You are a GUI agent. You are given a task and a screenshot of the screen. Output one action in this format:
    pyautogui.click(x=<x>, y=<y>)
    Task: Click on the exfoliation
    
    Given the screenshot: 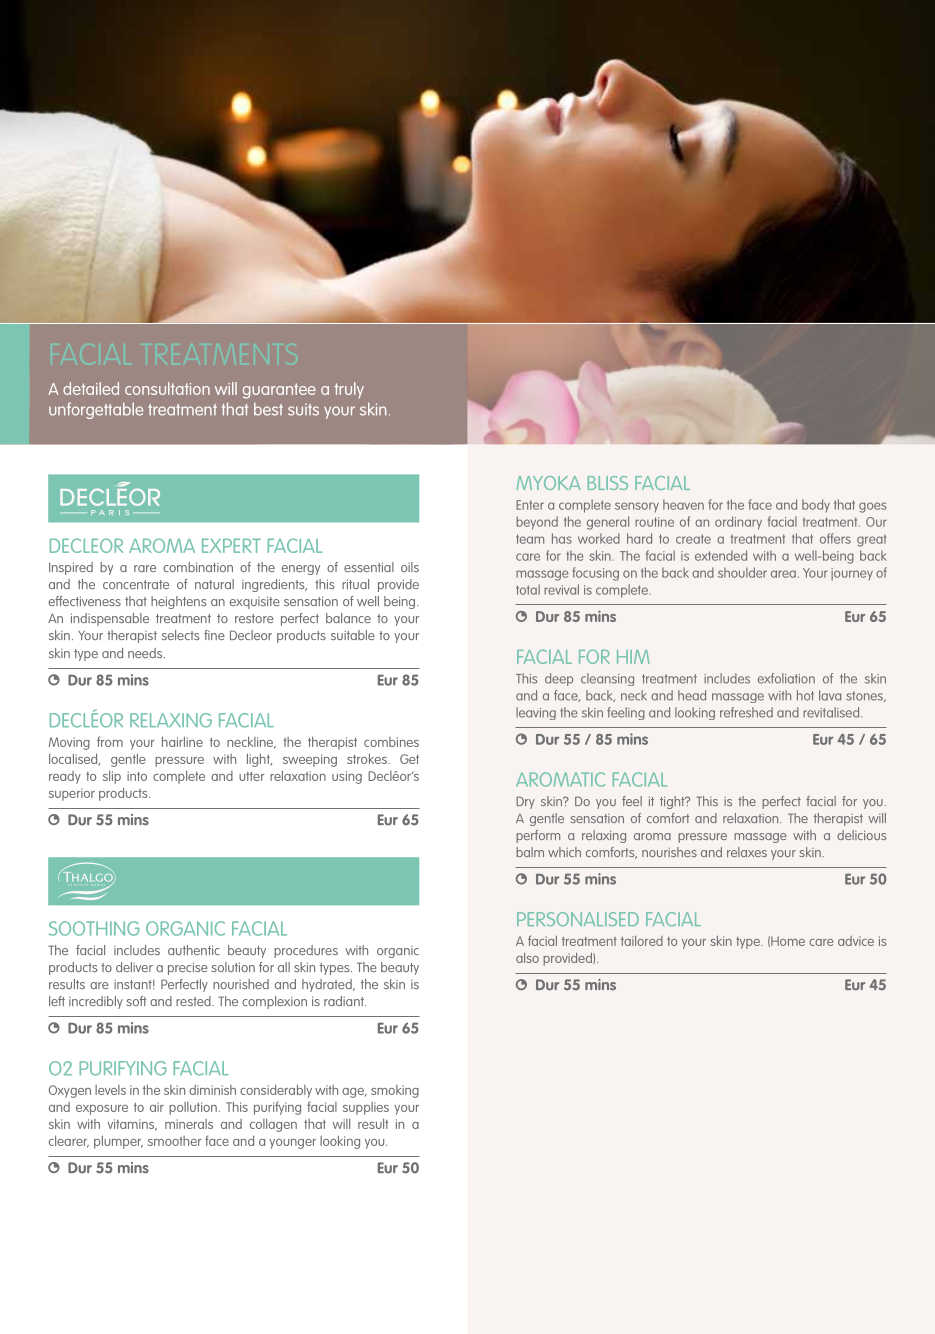 What is the action you would take?
    pyautogui.click(x=786, y=678)
